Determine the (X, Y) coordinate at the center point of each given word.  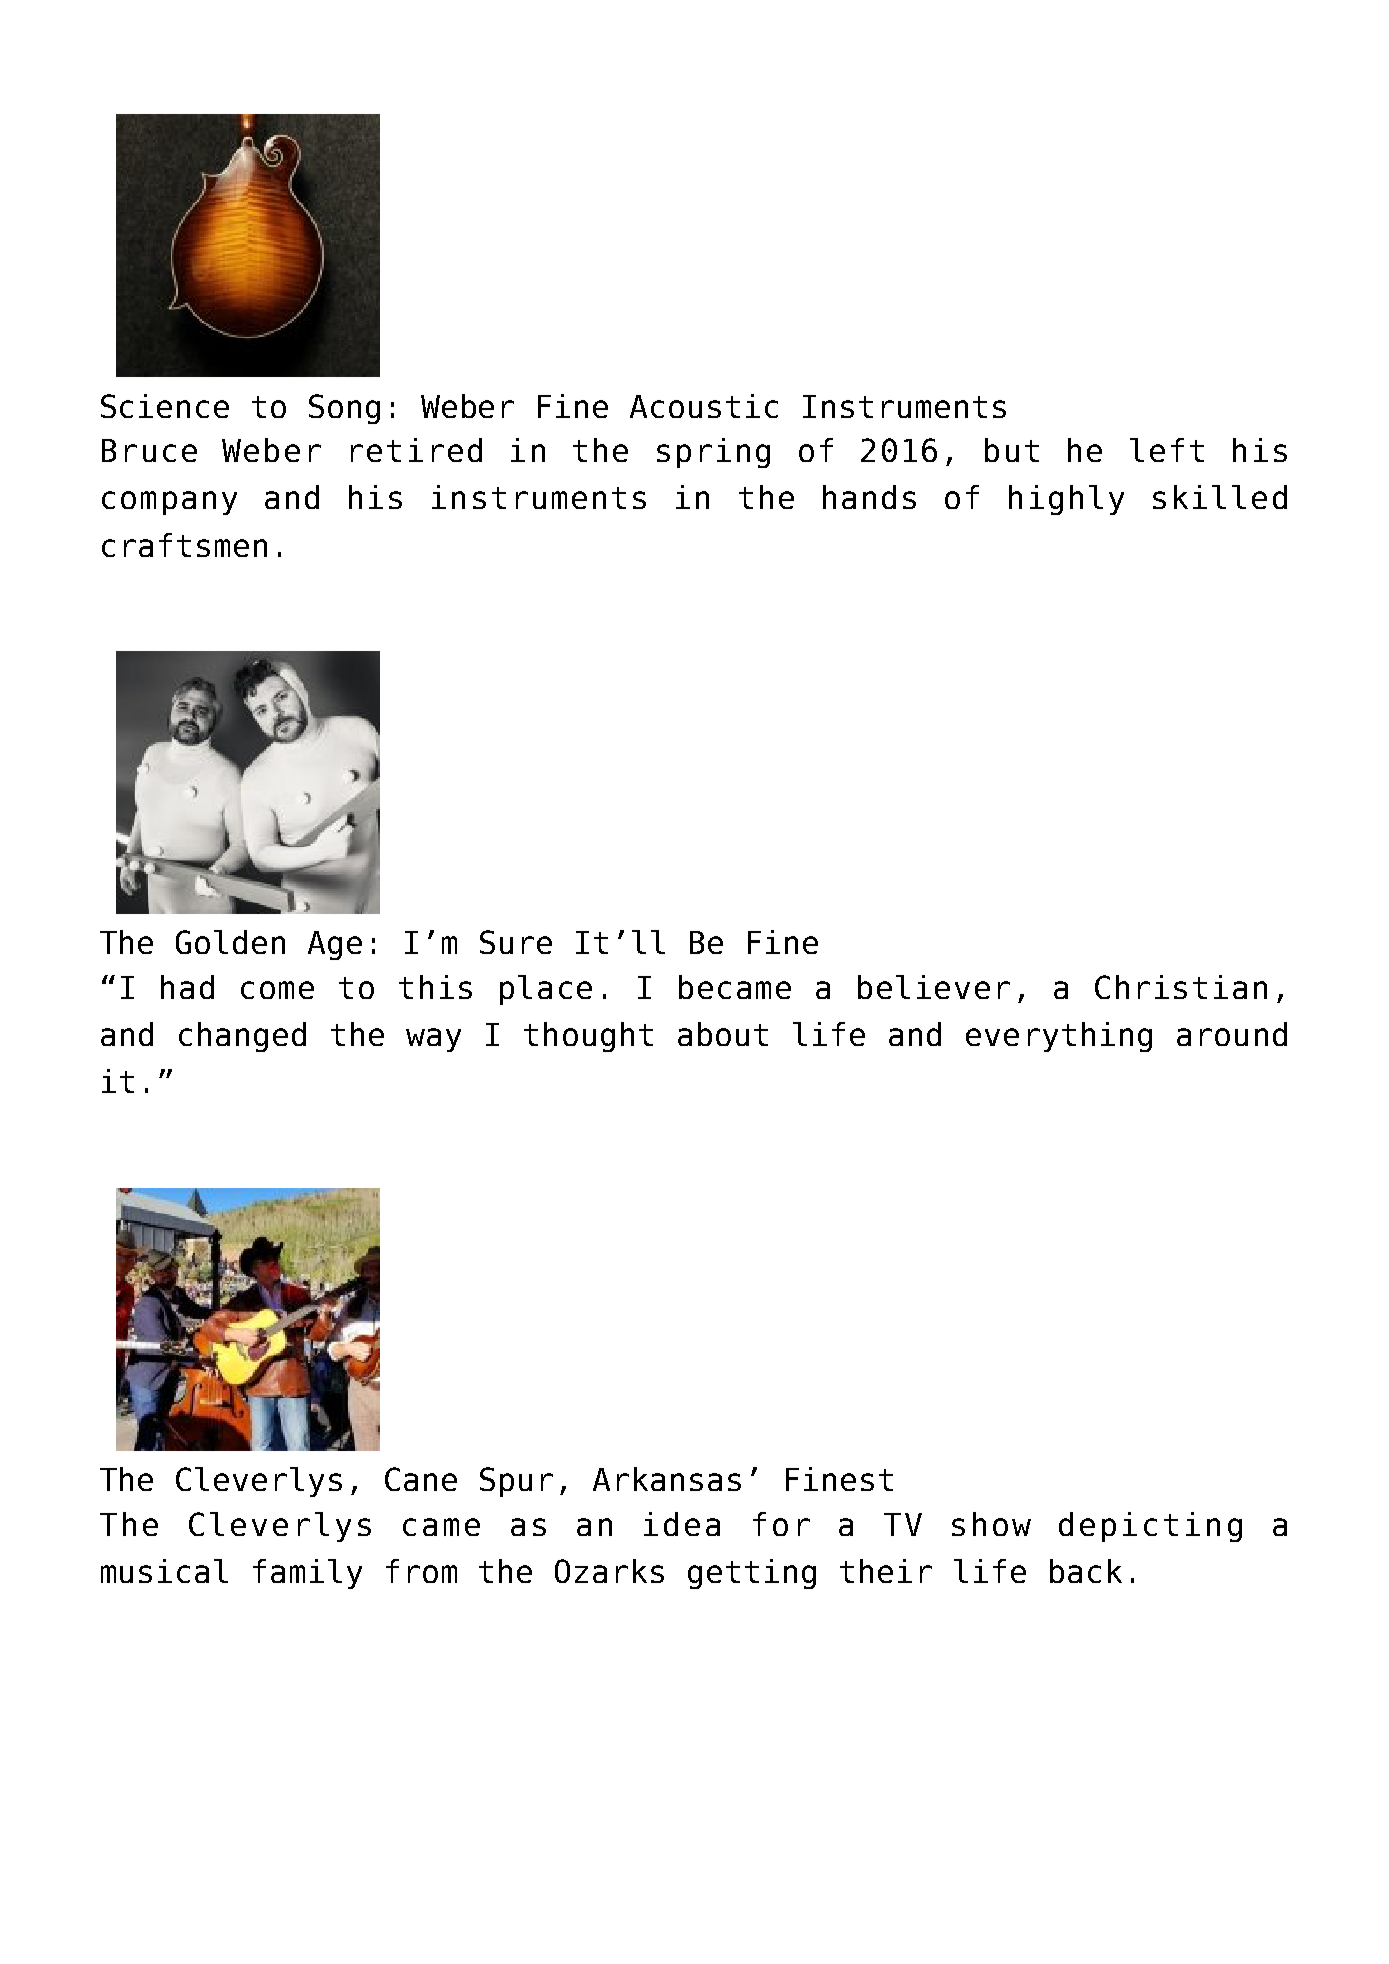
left (1167, 450)
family (307, 1574)
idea (682, 1524)
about (723, 1034)
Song (344, 409)
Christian (1181, 987)
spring (713, 453)
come (277, 990)
